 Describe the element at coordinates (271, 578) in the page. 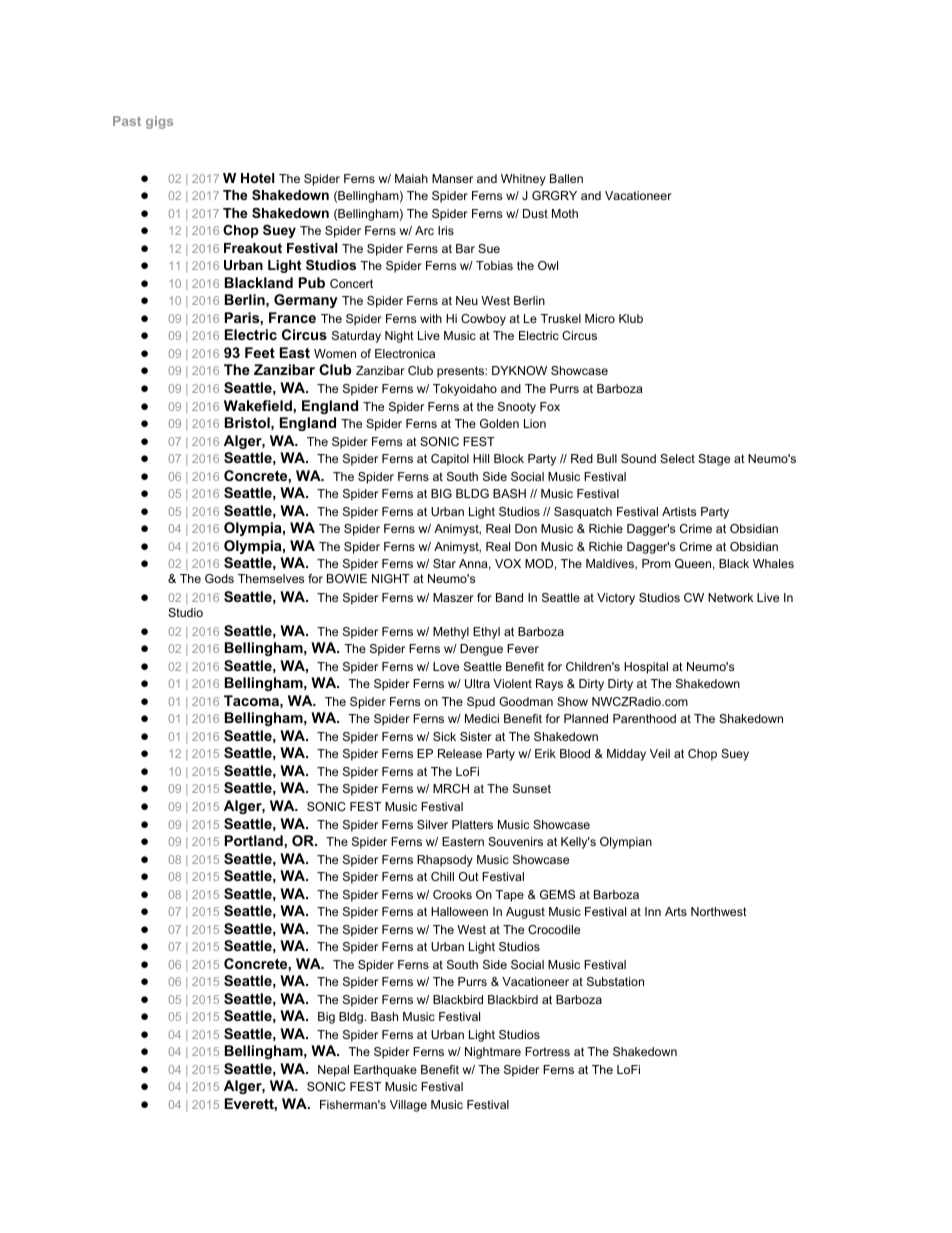

I see `Themselves` at that location.
